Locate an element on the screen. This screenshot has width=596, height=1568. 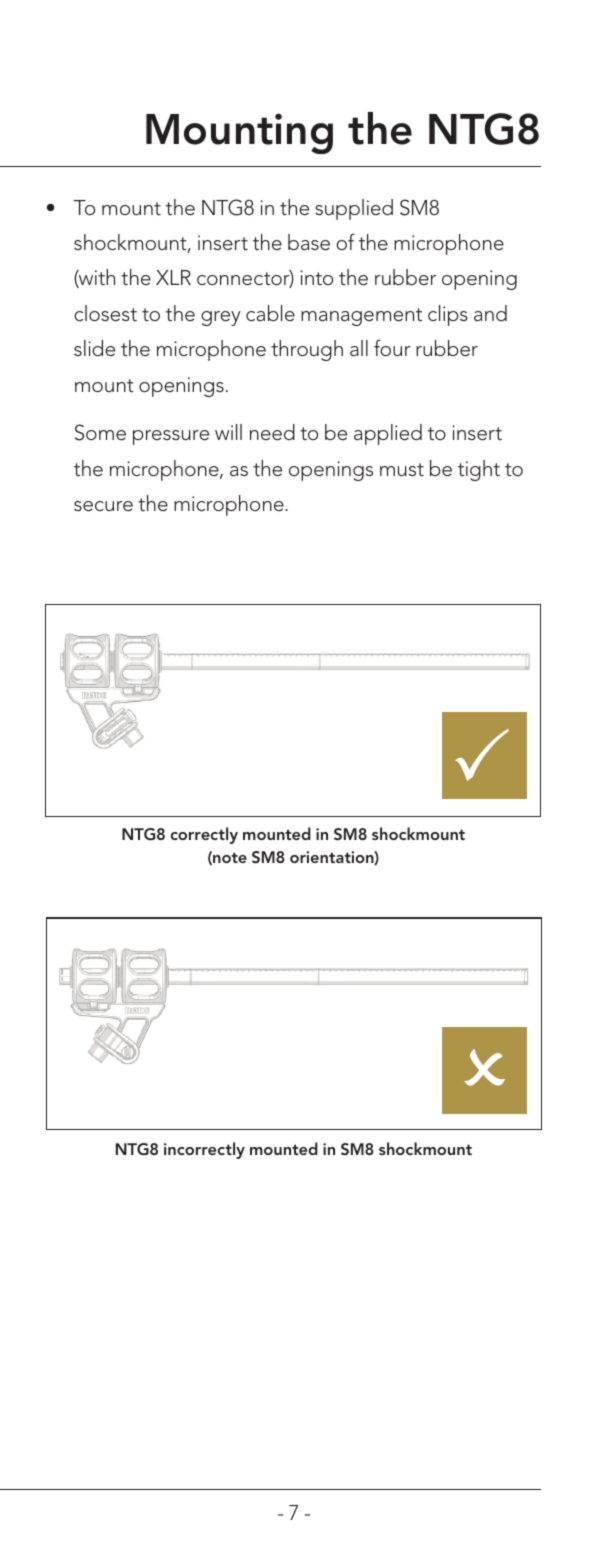
closest is located at coordinates (105, 313).
